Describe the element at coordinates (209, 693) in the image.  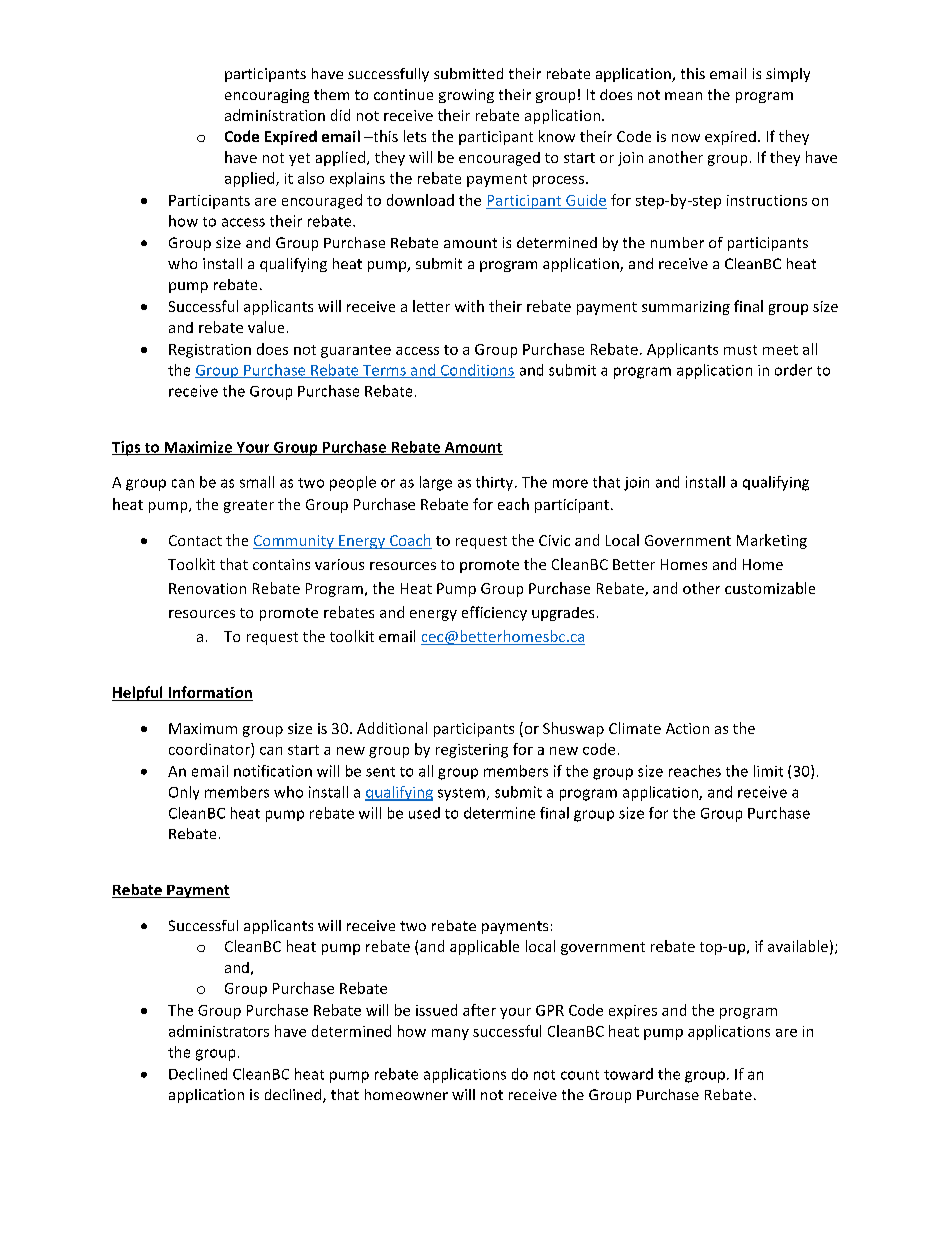
I see `Information` at that location.
